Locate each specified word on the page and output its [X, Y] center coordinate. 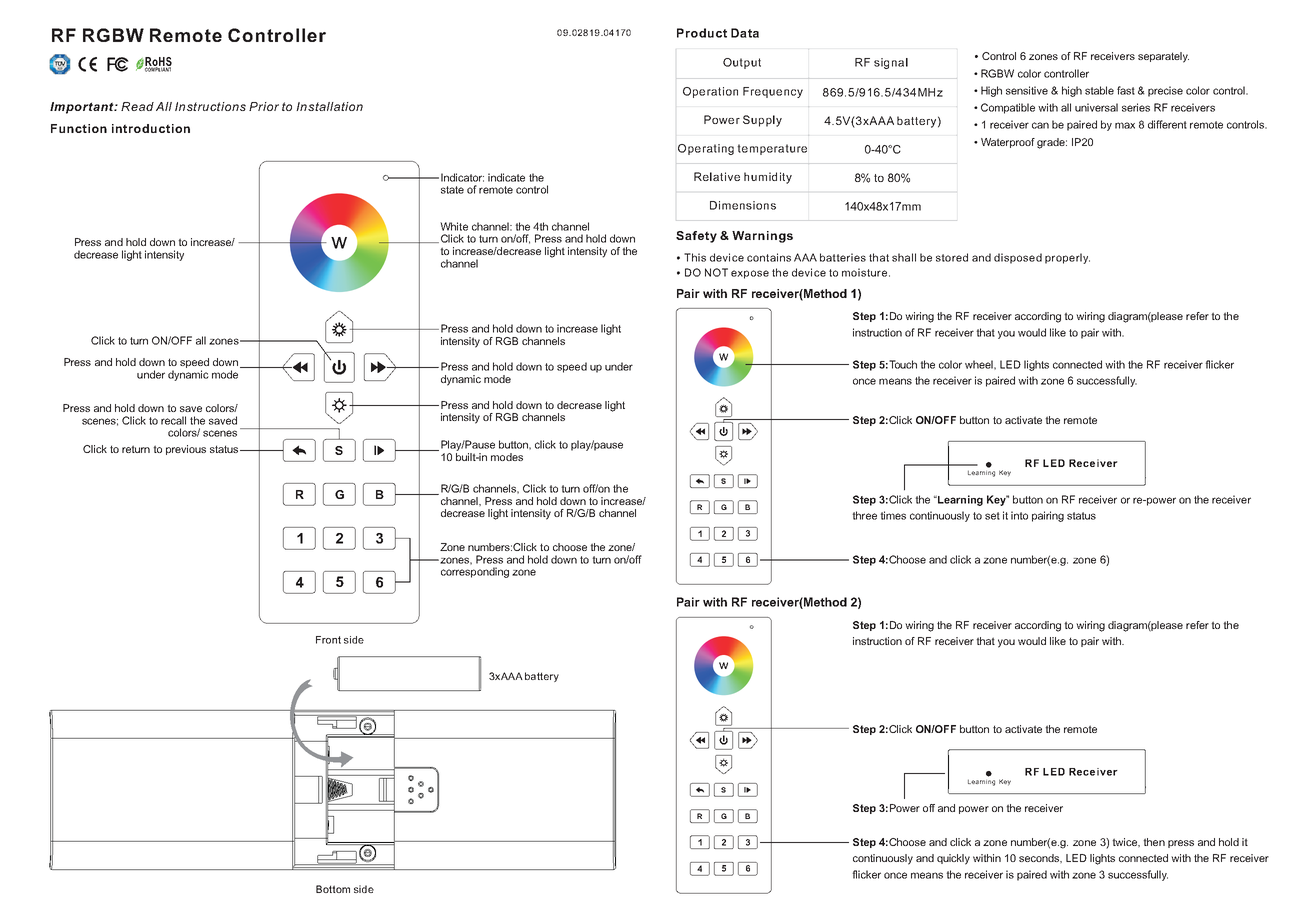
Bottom [333, 889]
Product [702, 33]
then [1154, 842]
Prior [264, 106]
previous [186, 450]
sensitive [1027, 90]
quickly [953, 859]
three [864, 515]
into [1019, 515]
